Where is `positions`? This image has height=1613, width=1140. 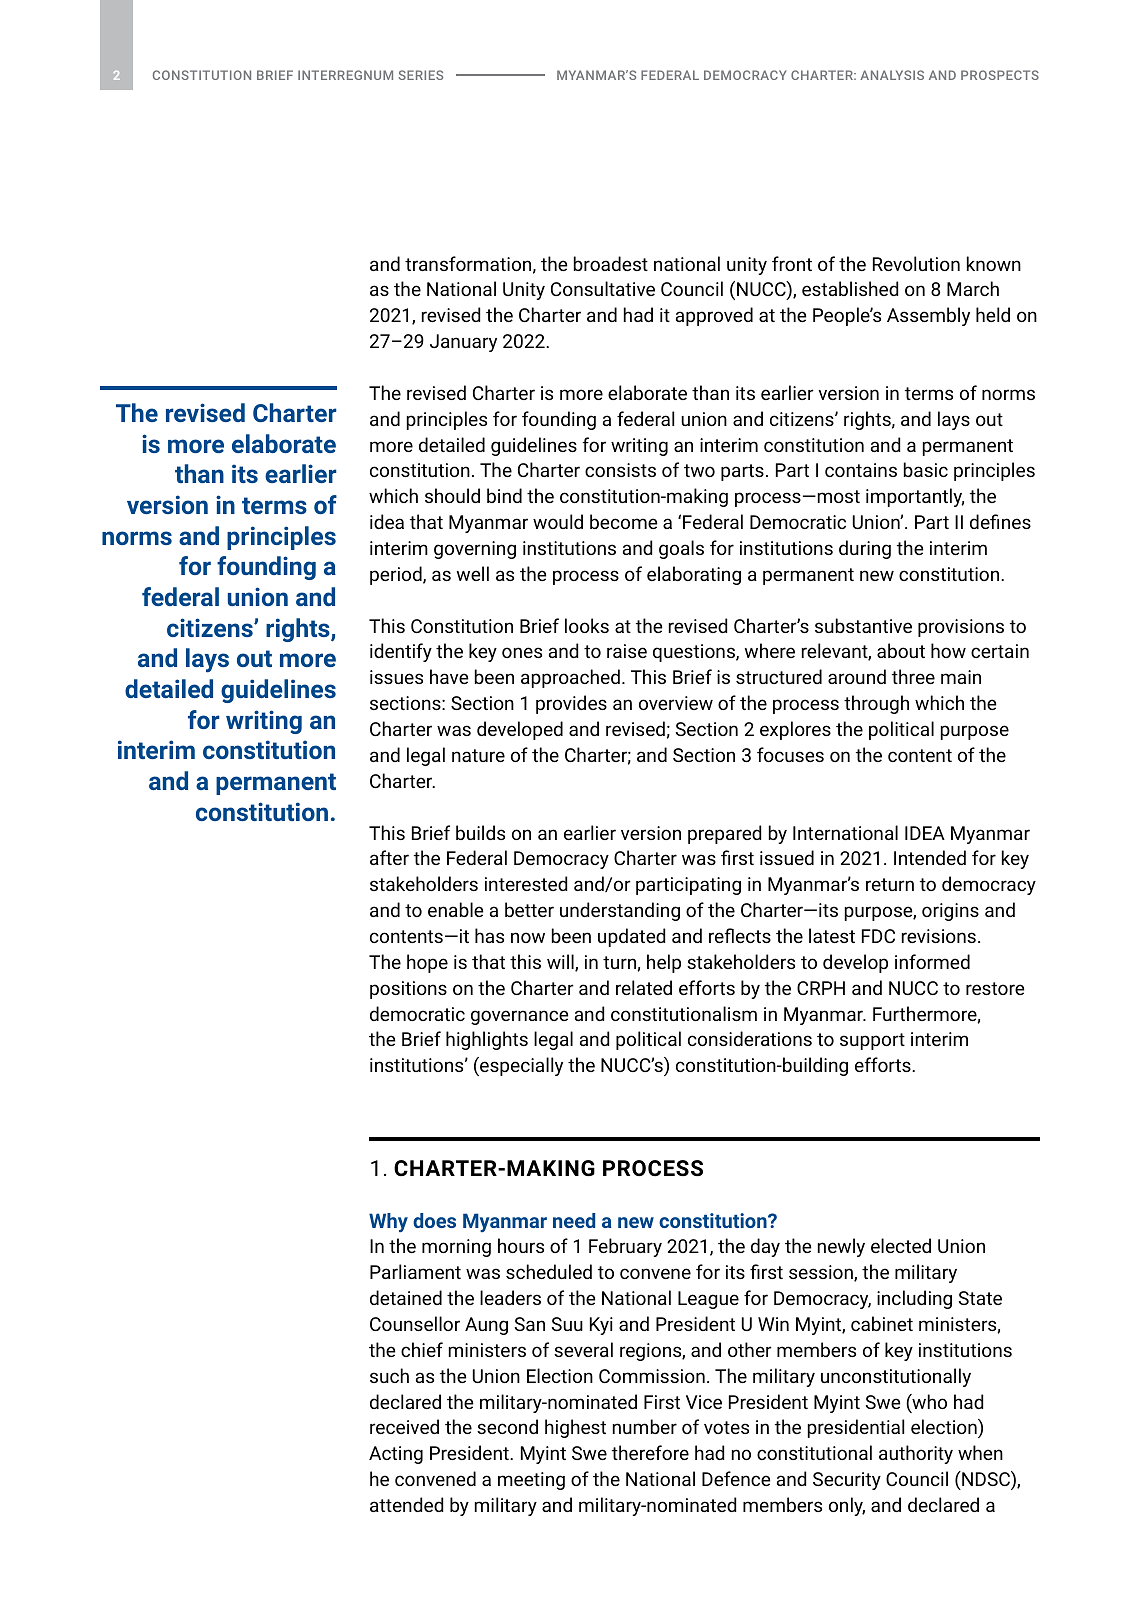 positions is located at coordinates (408, 990).
